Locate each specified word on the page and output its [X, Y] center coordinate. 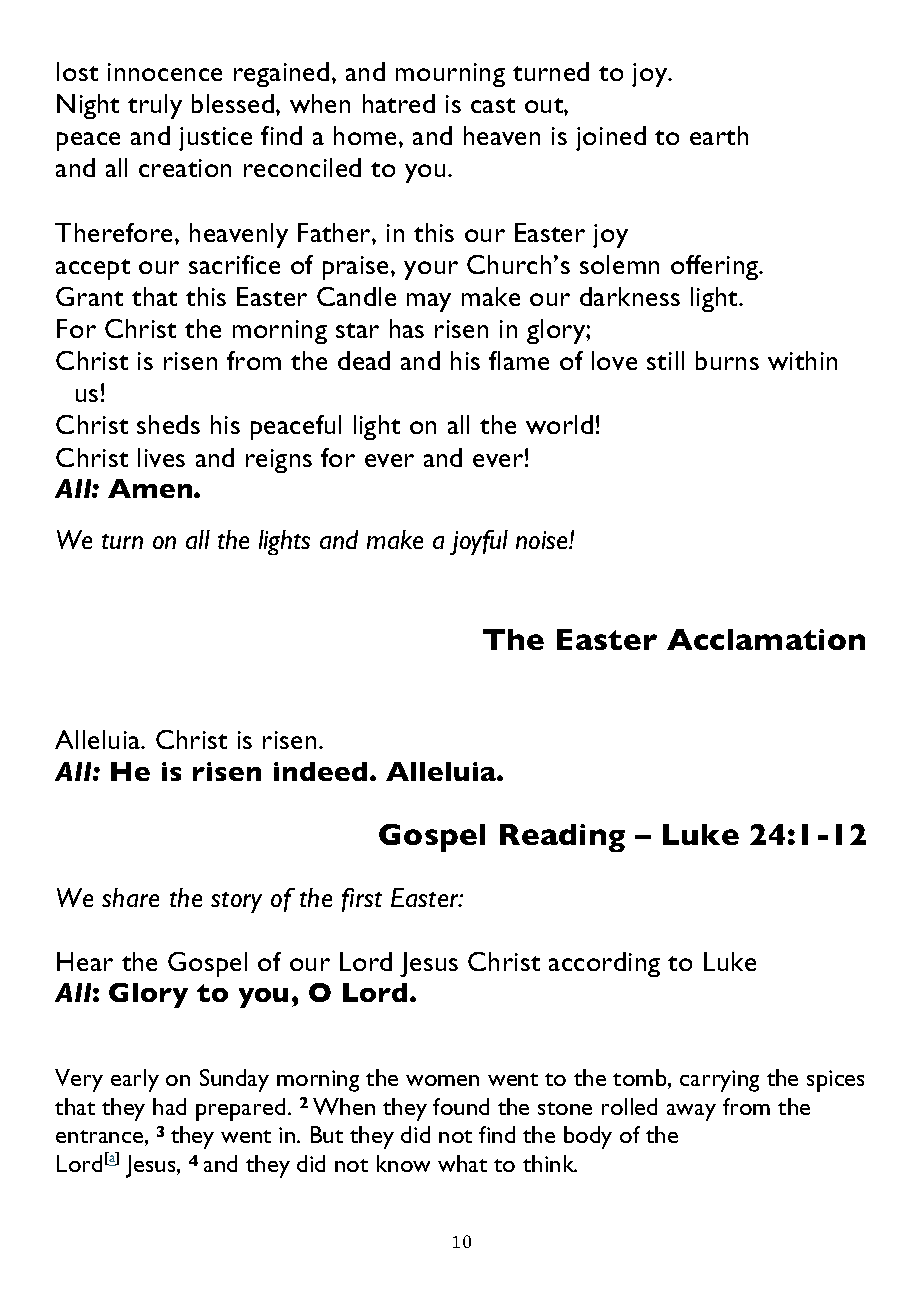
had [169, 1106]
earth [719, 135]
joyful [479, 542]
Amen [151, 488]
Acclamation [766, 639]
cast [493, 105]
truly [155, 106]
